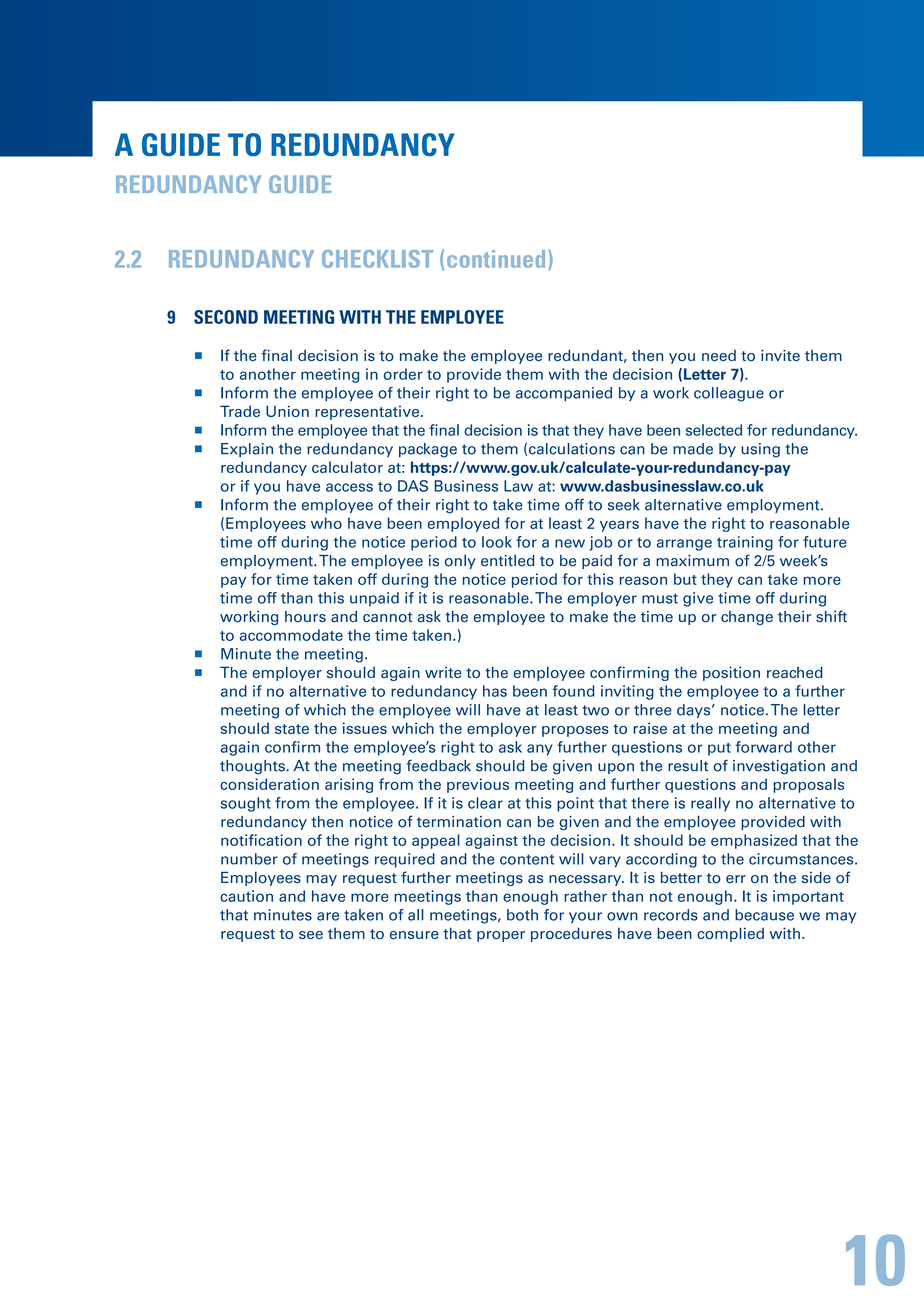 The image size is (924, 1308). What do you see at coordinates (747, 618) in the image?
I see `change` at bounding box center [747, 618].
